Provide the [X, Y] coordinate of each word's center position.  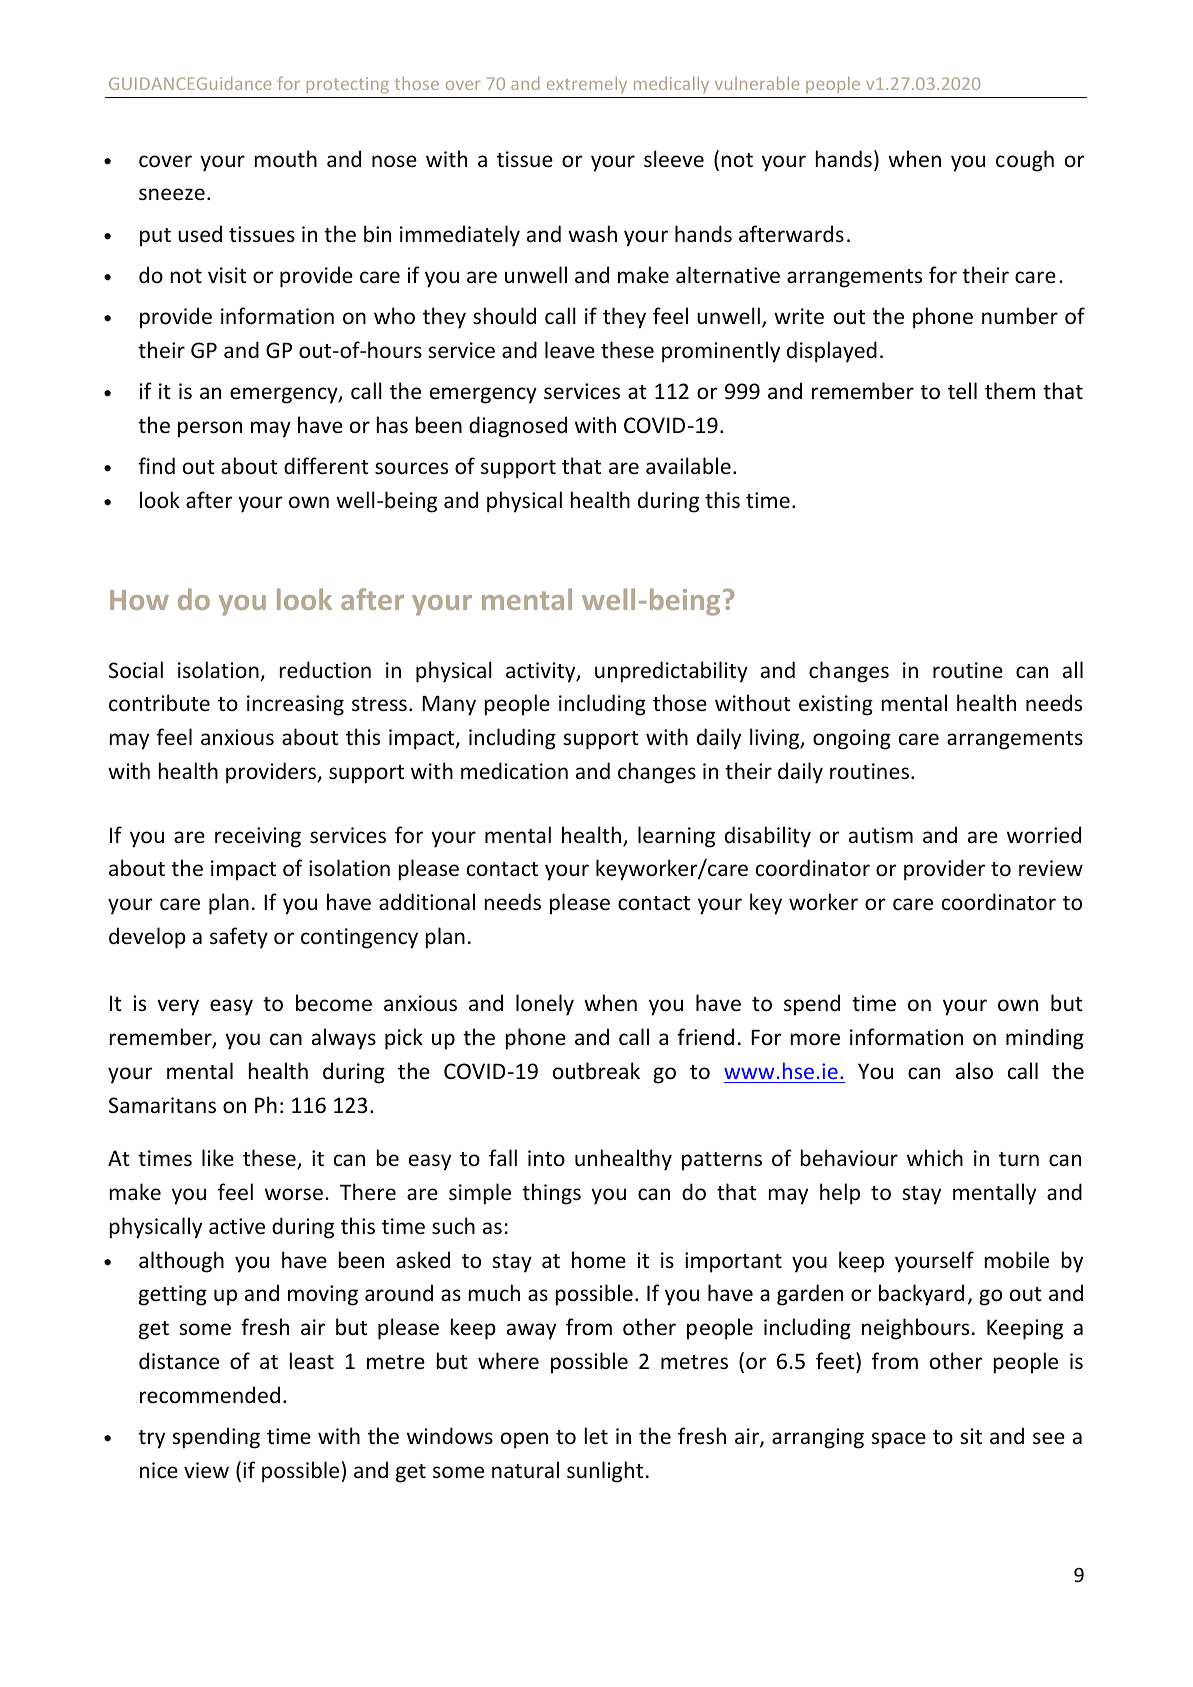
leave [570, 350]
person [210, 429]
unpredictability [671, 672]
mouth [285, 158]
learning [676, 837]
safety [239, 938]
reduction [325, 669]
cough [1025, 161]
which [935, 1157]
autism [881, 835]
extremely [587, 85]
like [218, 1157]
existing [836, 705]
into [546, 1158]
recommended [210, 1395]
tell [962, 391]
